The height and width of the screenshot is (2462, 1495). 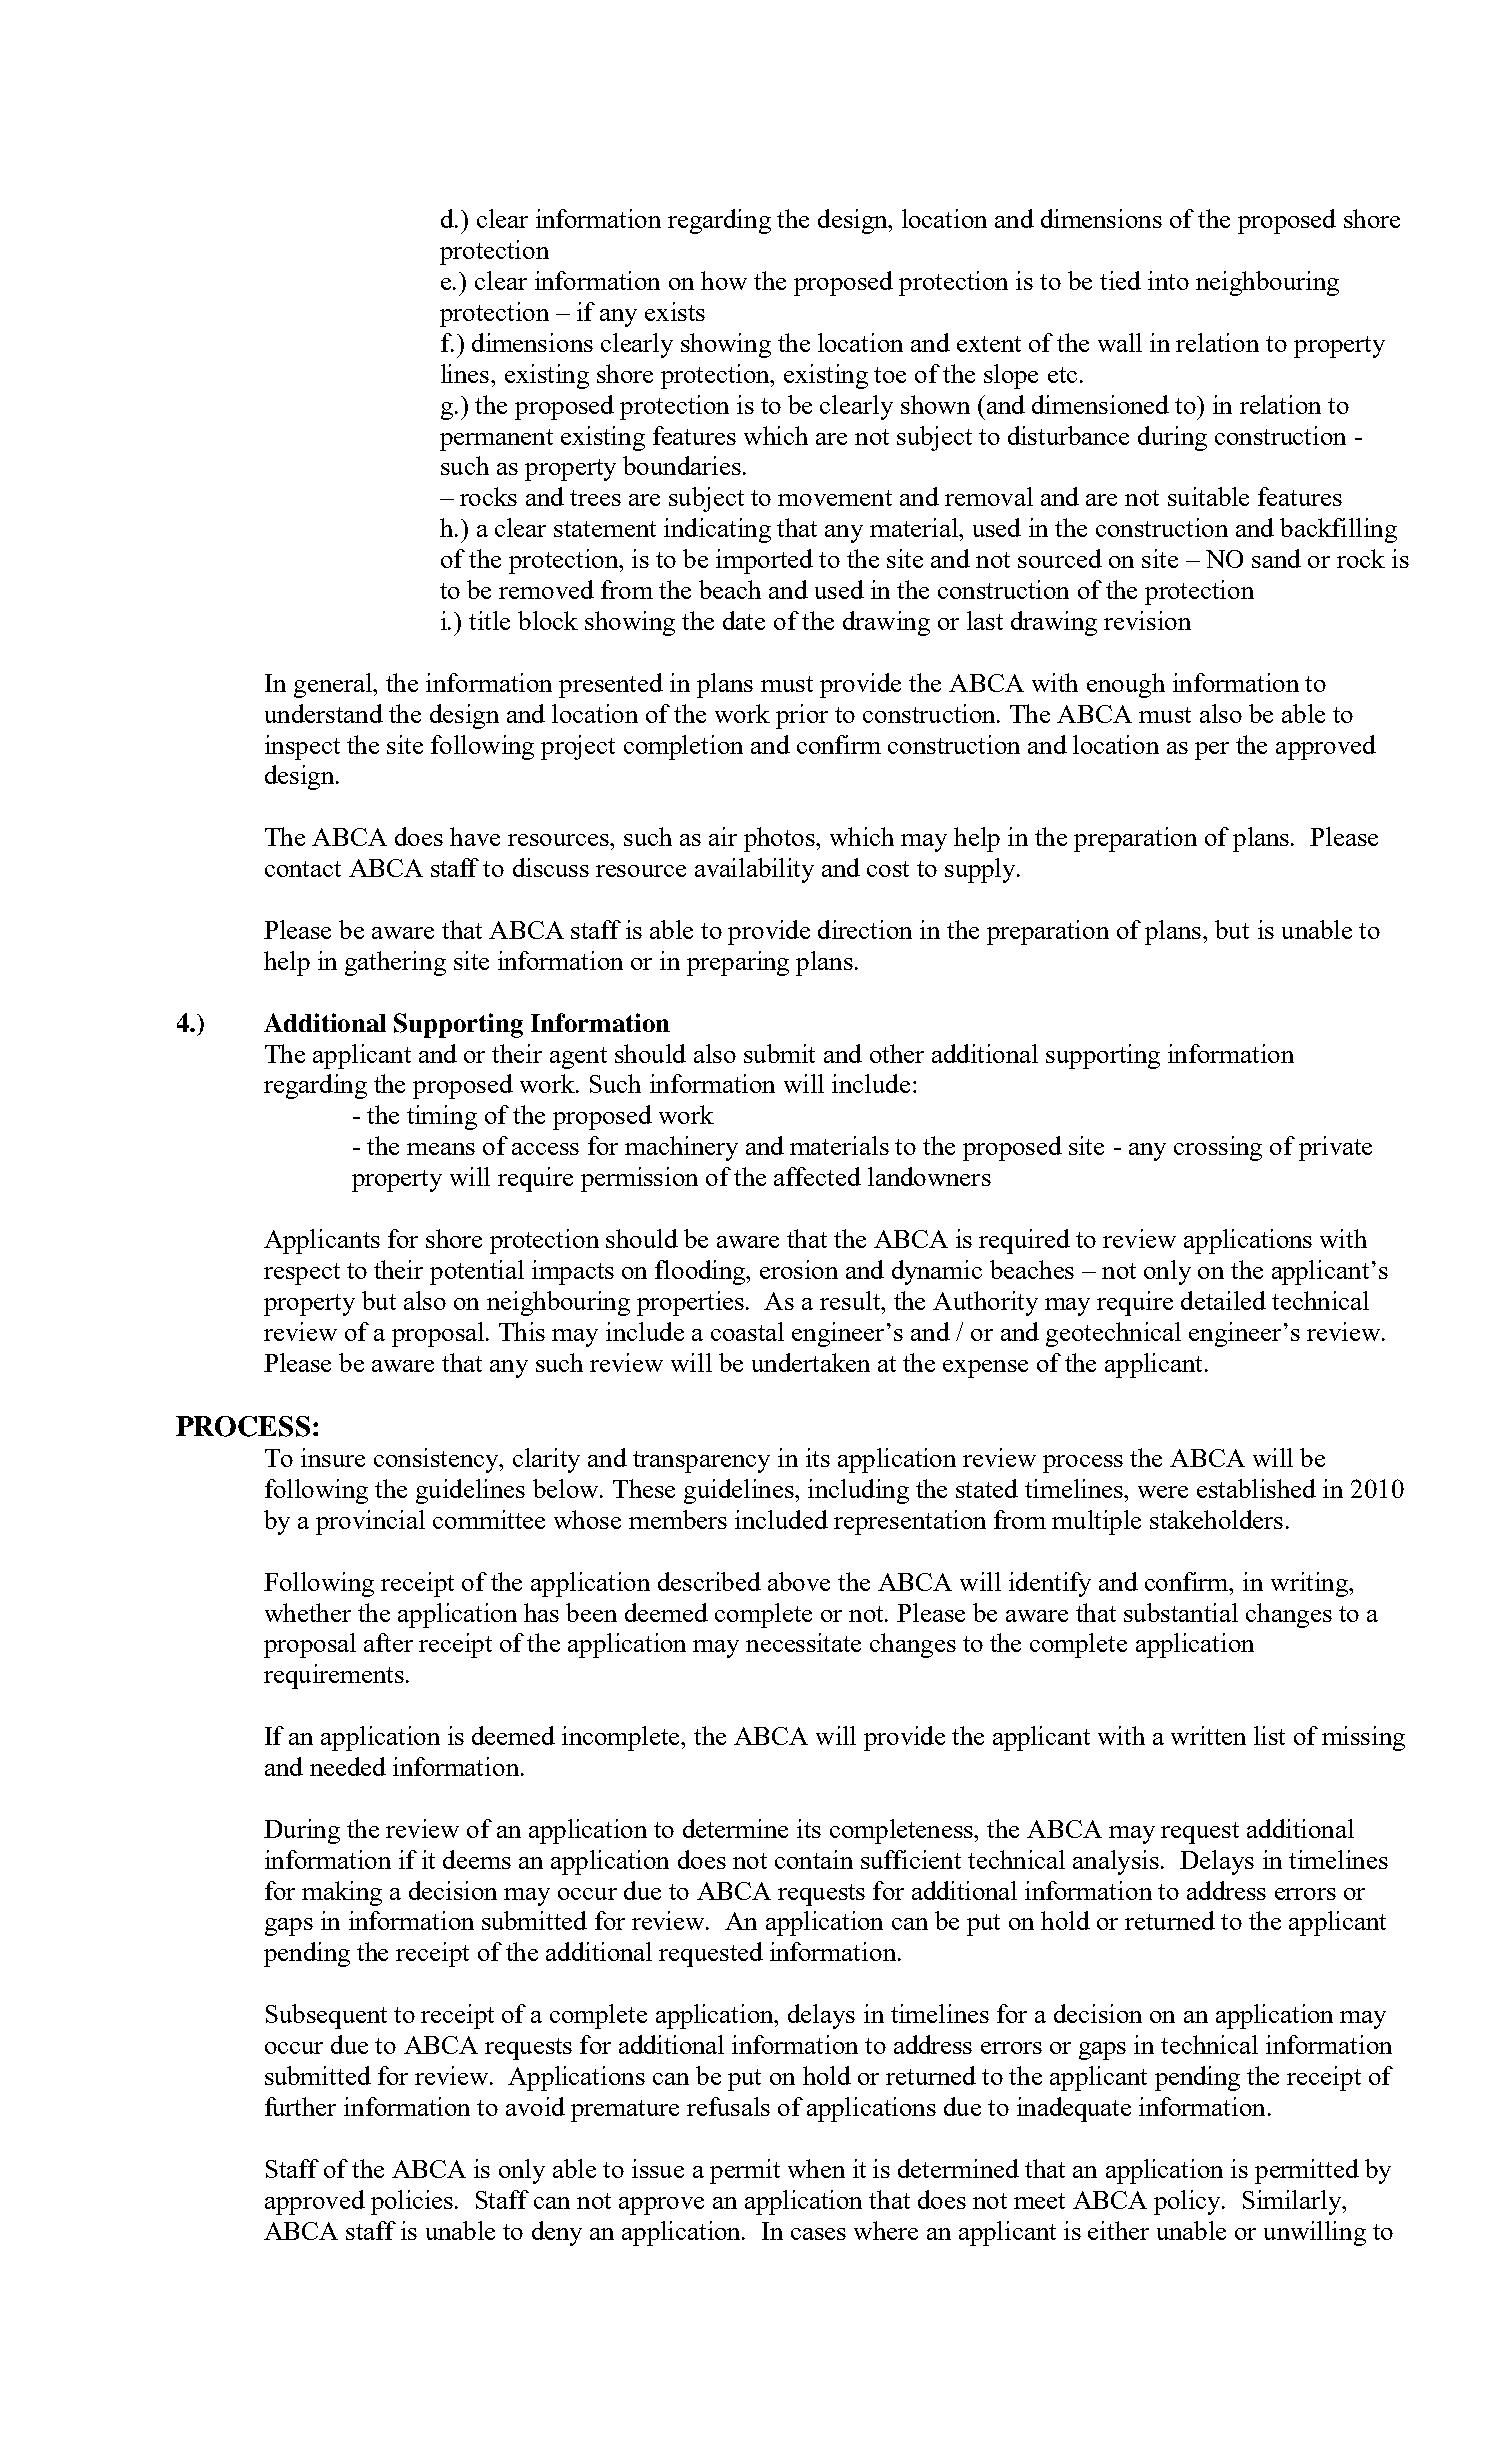 What do you see at coordinates (388, 1642) in the screenshot?
I see `after` at bounding box center [388, 1642].
